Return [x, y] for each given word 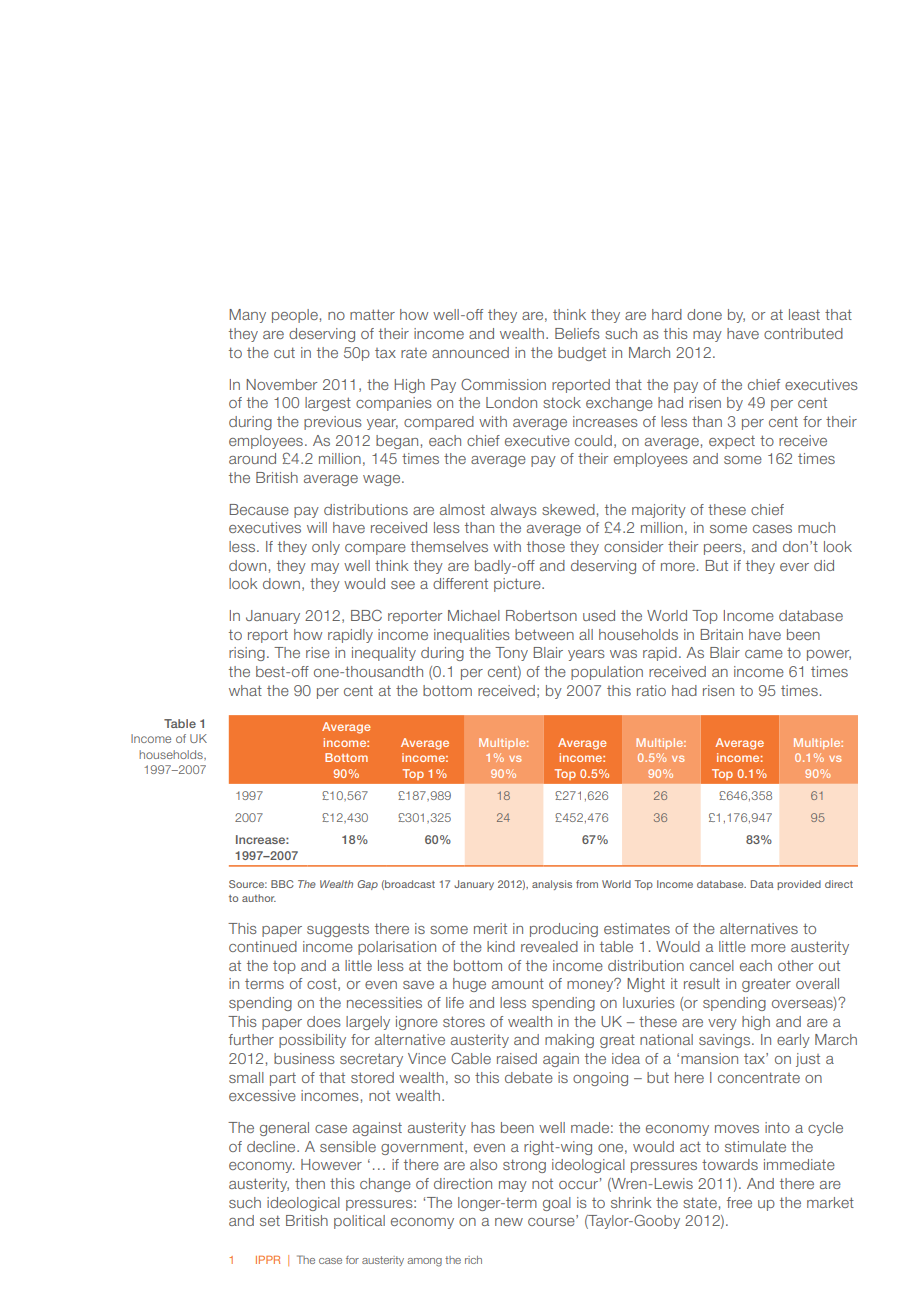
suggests [338, 930]
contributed [803, 333]
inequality [384, 654]
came [764, 654]
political [359, 1222]
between [544, 634]
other [795, 965]
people [295, 316]
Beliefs [577, 333]
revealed [549, 946]
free [739, 1202]
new [509, 1222]
